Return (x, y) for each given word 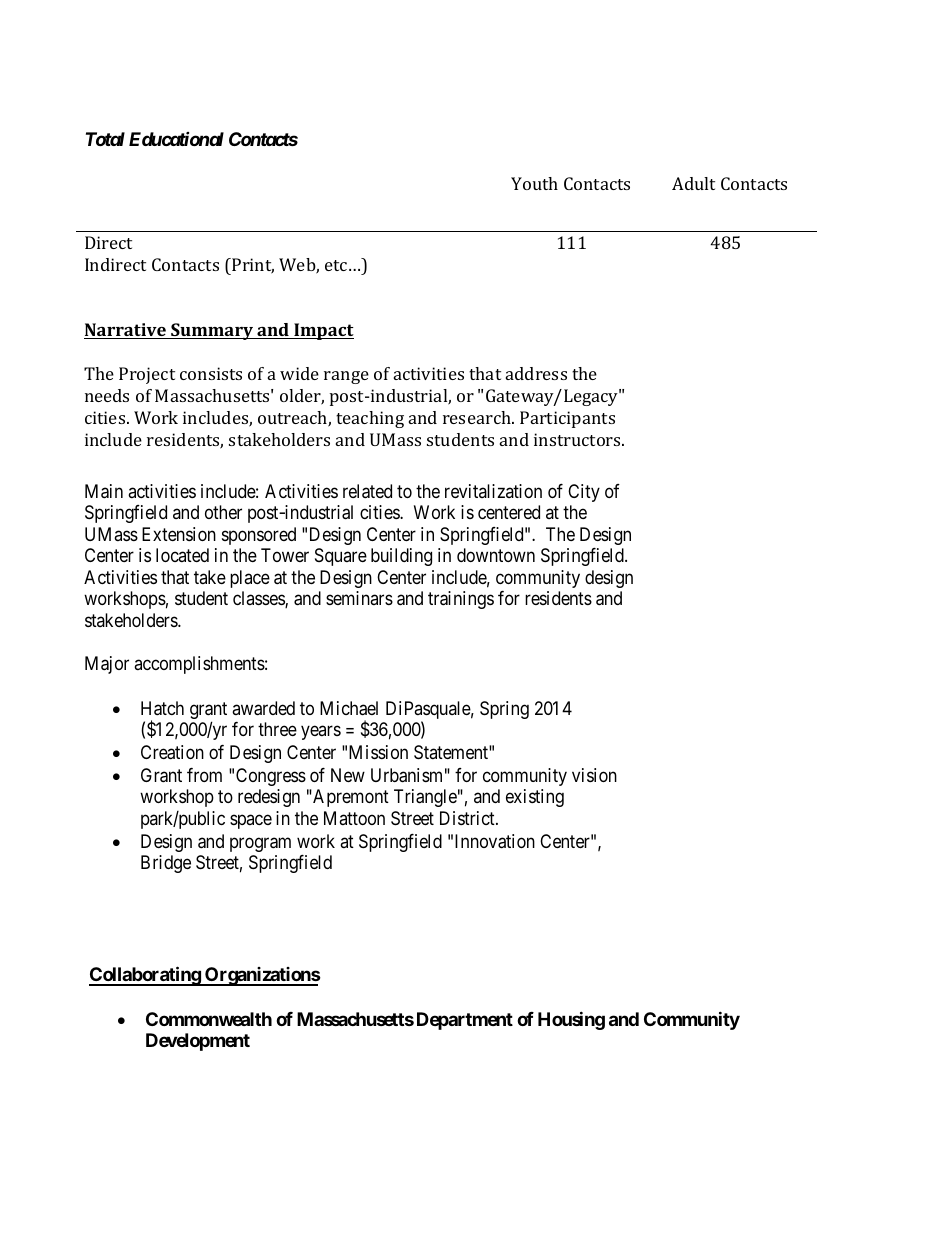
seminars (359, 598)
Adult (693, 183)
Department (465, 1021)
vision (594, 775)
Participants (567, 419)
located (182, 555)
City (584, 493)
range (346, 377)
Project (147, 375)
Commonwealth (209, 1019)
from (204, 775)
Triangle (425, 798)
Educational (176, 139)
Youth (534, 183)
